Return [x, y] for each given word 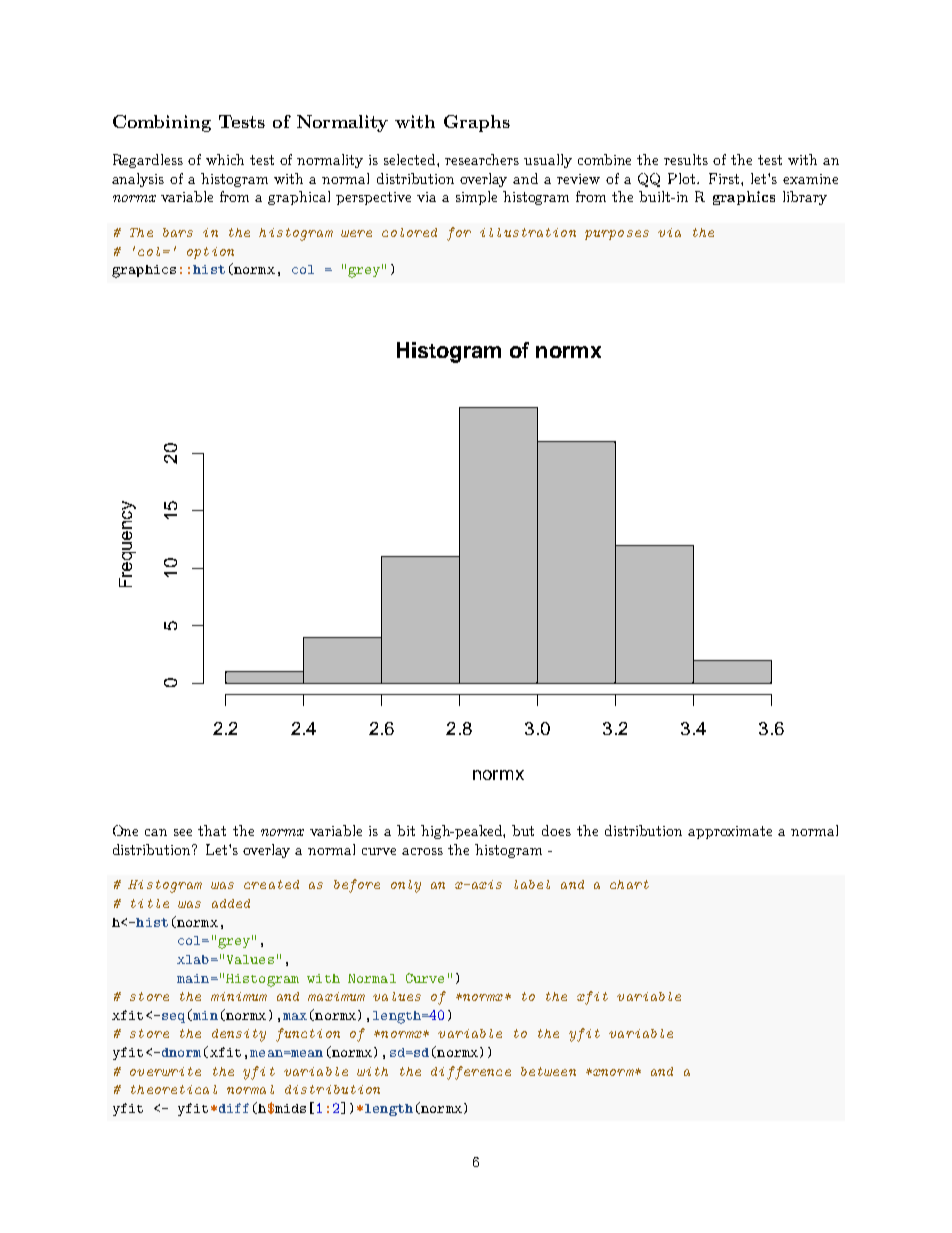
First [725, 178]
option [210, 253]
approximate [730, 832]
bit [406, 830]
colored [409, 232]
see [183, 832]
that [212, 830]
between [548, 1071]
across [422, 851]
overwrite [165, 1071]
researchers [482, 159]
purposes [617, 235]
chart [629, 884]
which [225, 159]
